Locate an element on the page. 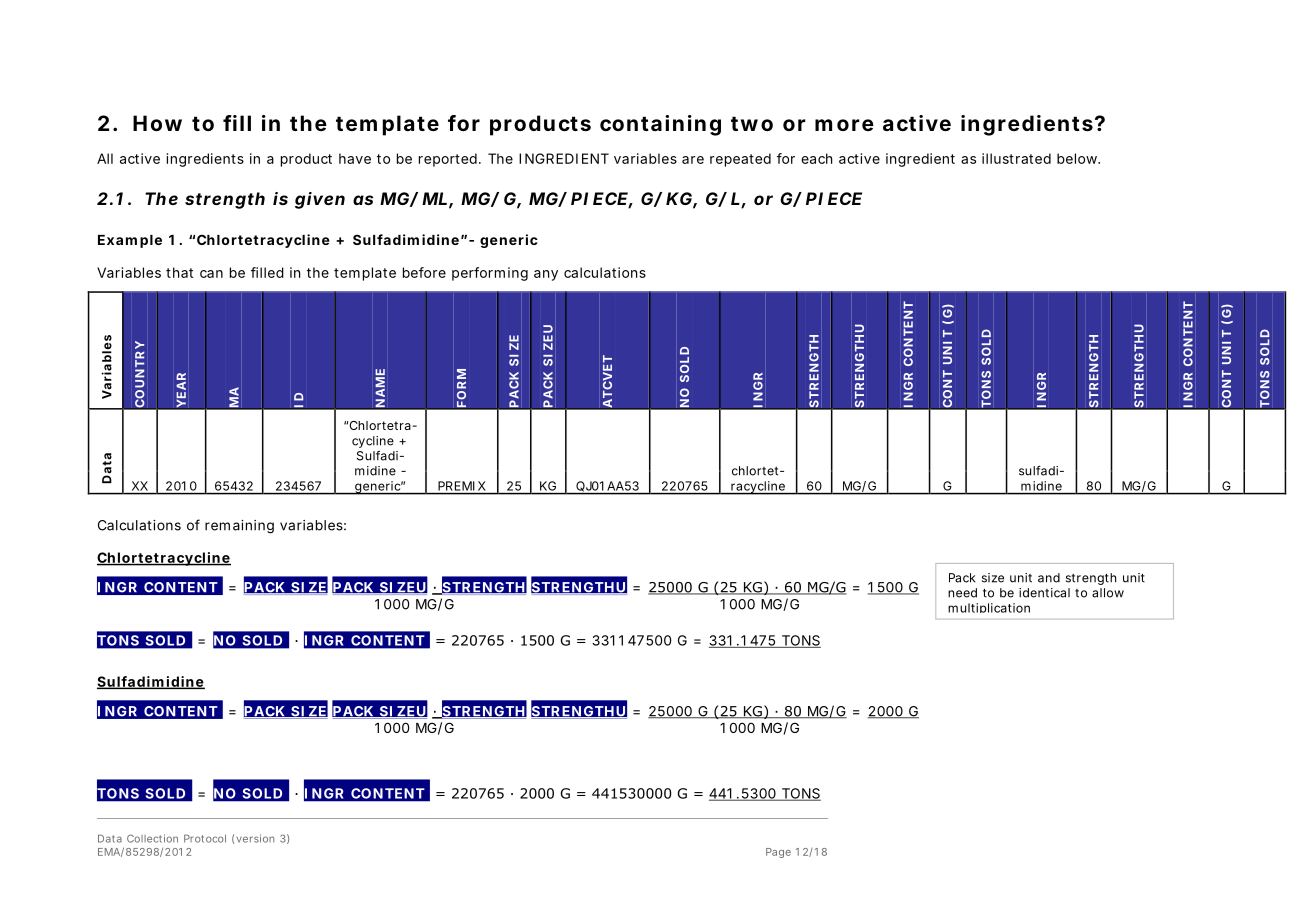 The image size is (1308, 924). remaining is located at coordinates (239, 527).
